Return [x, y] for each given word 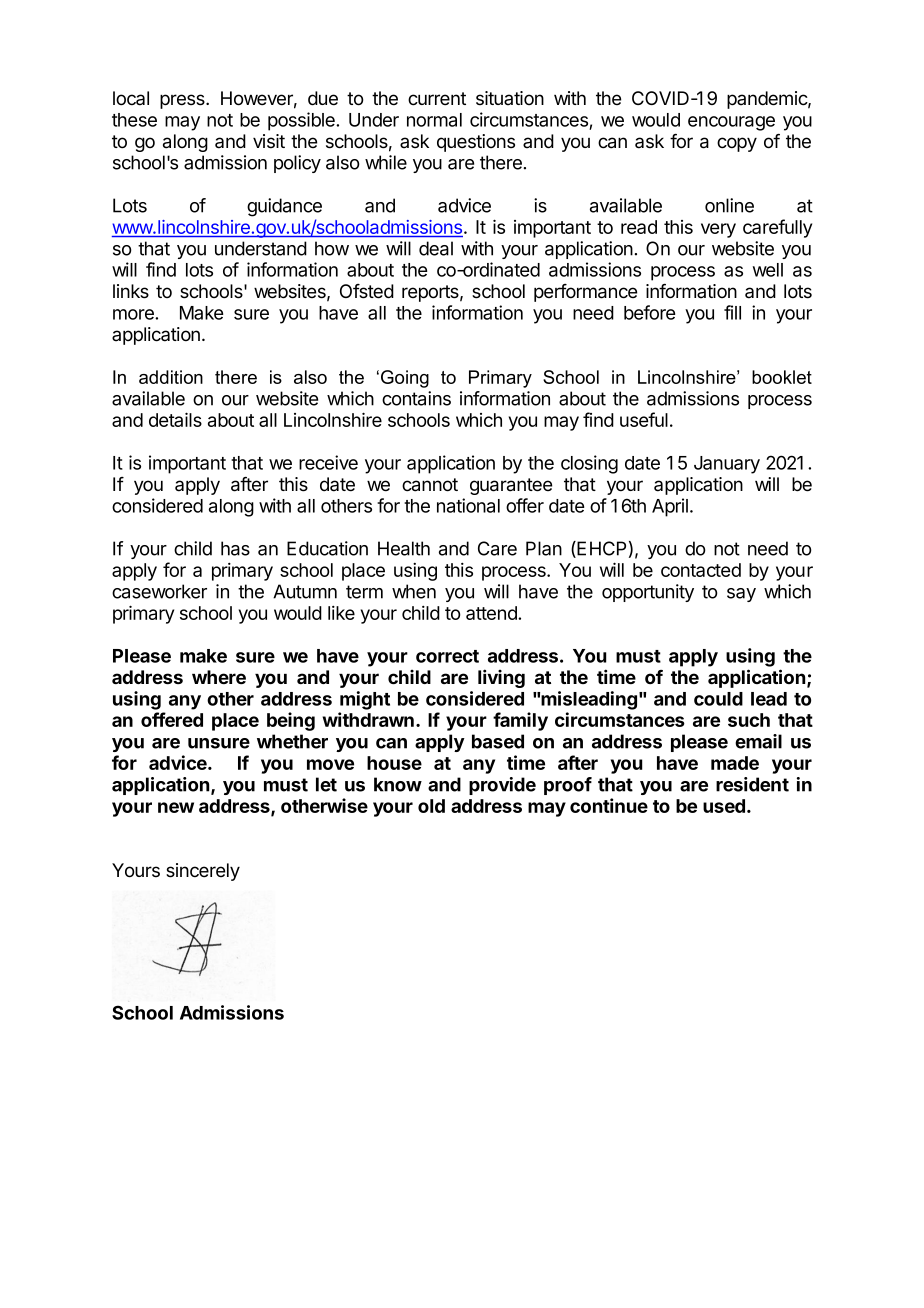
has [235, 548]
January [727, 465]
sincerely [203, 872]
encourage [731, 123]
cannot [430, 485]
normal [434, 120]
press [183, 101]
